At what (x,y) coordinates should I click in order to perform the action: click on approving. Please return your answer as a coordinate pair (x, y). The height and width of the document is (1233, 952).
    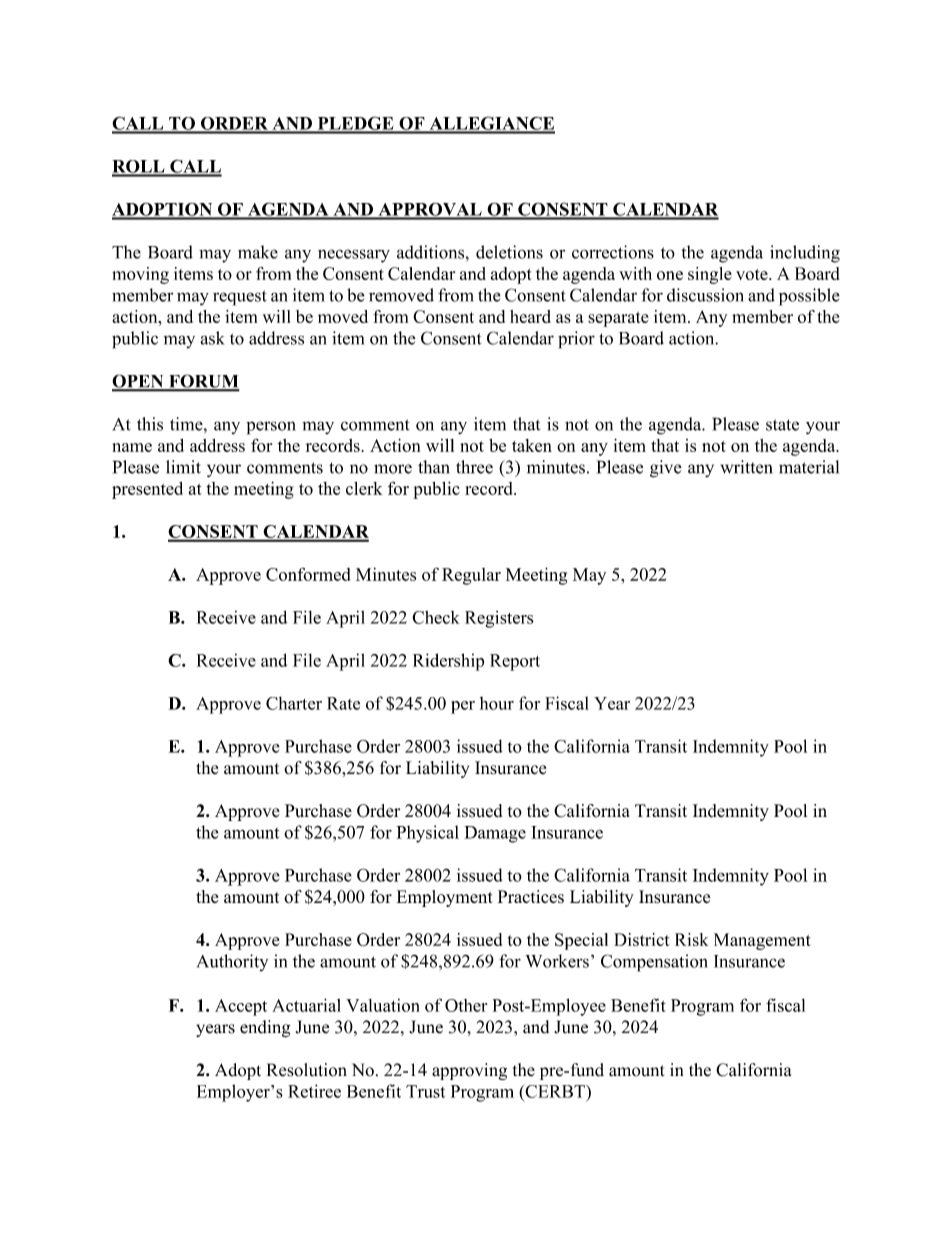
    Looking at the image, I should click on (469, 1071).
